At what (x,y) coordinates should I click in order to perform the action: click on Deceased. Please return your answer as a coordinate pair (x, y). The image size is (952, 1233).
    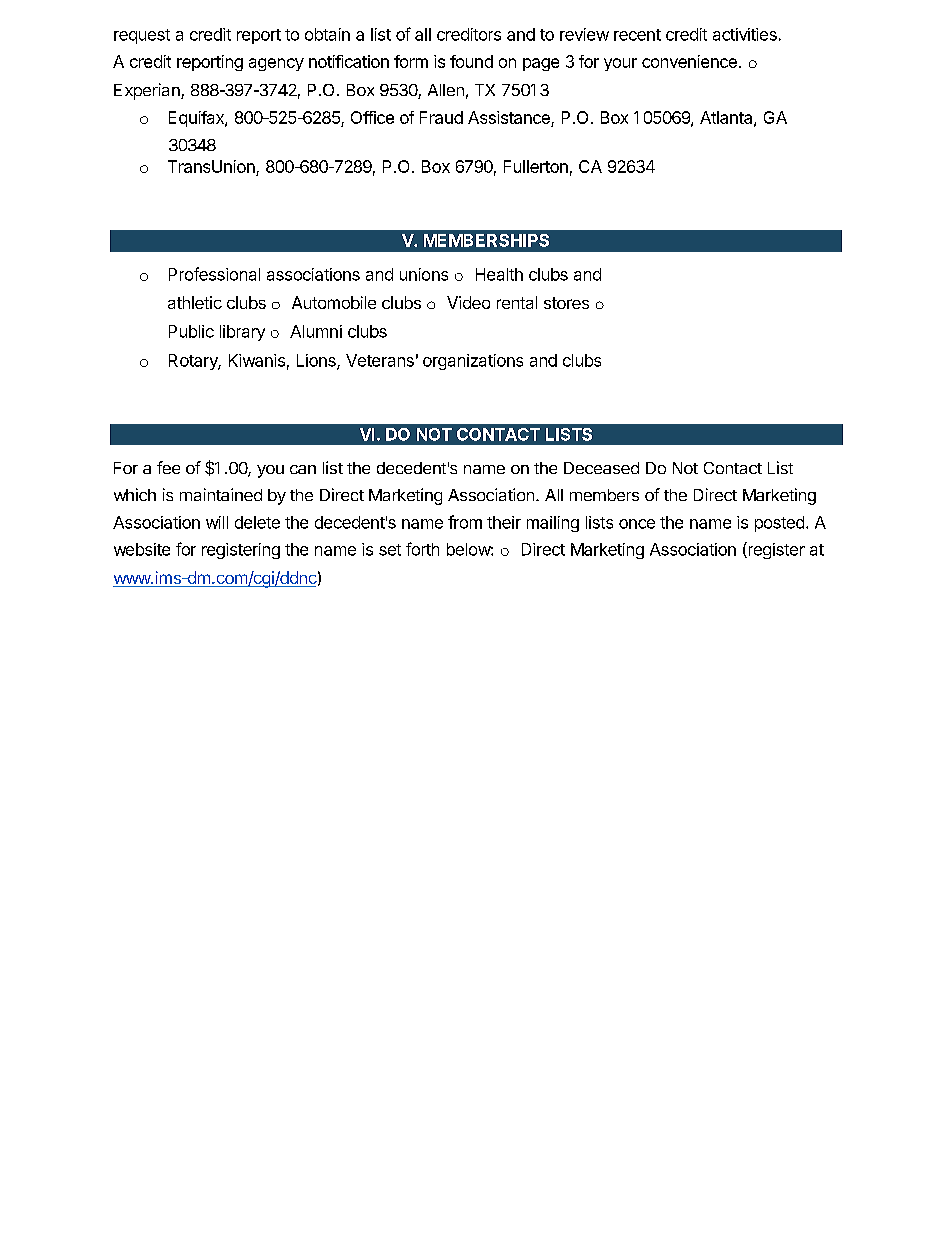
    Looking at the image, I should click on (601, 468).
